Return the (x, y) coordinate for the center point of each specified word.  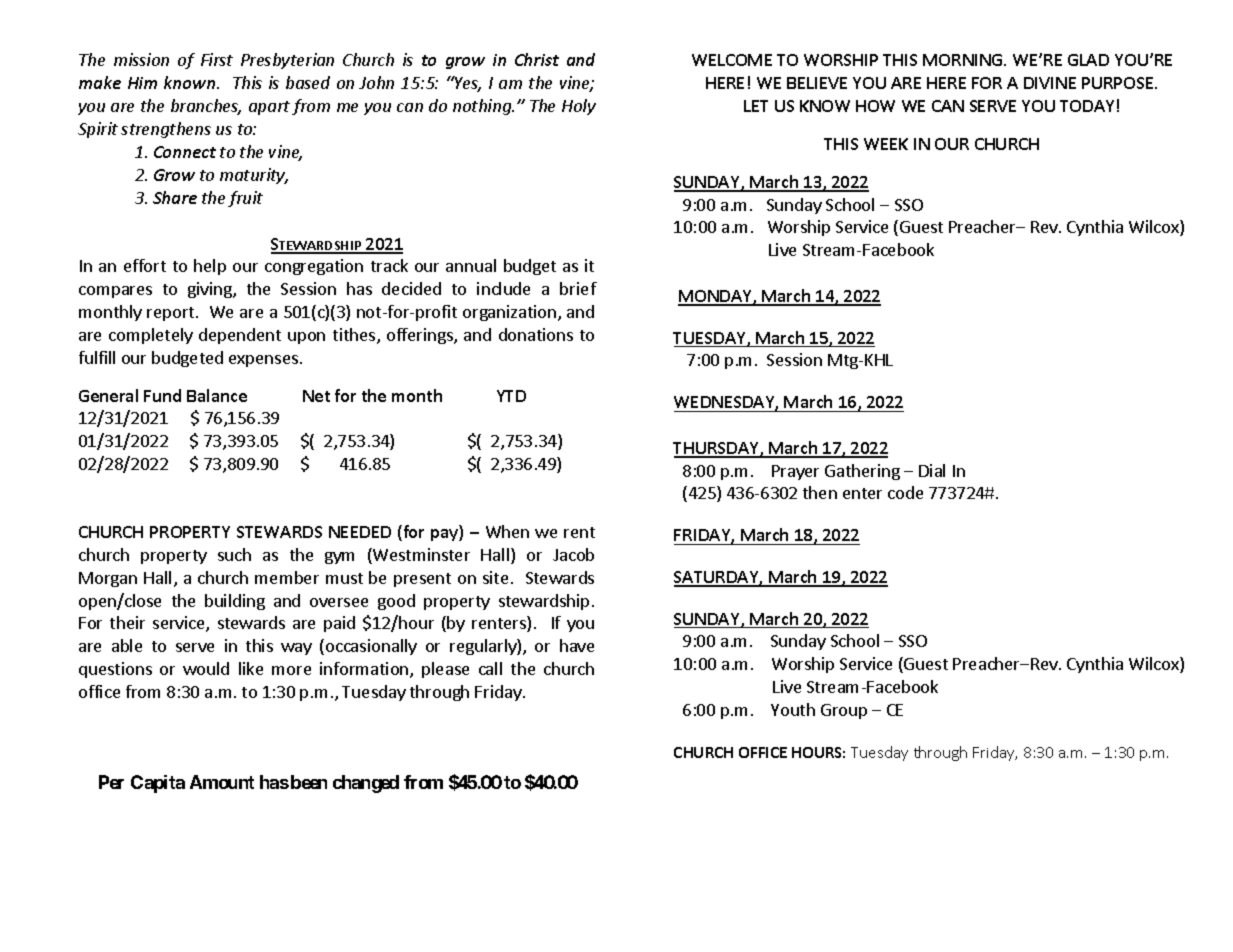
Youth (793, 709)
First (217, 59)
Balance (217, 395)
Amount (222, 782)
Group (844, 711)
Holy (579, 107)
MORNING (964, 60)
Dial (932, 470)
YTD (511, 396)
